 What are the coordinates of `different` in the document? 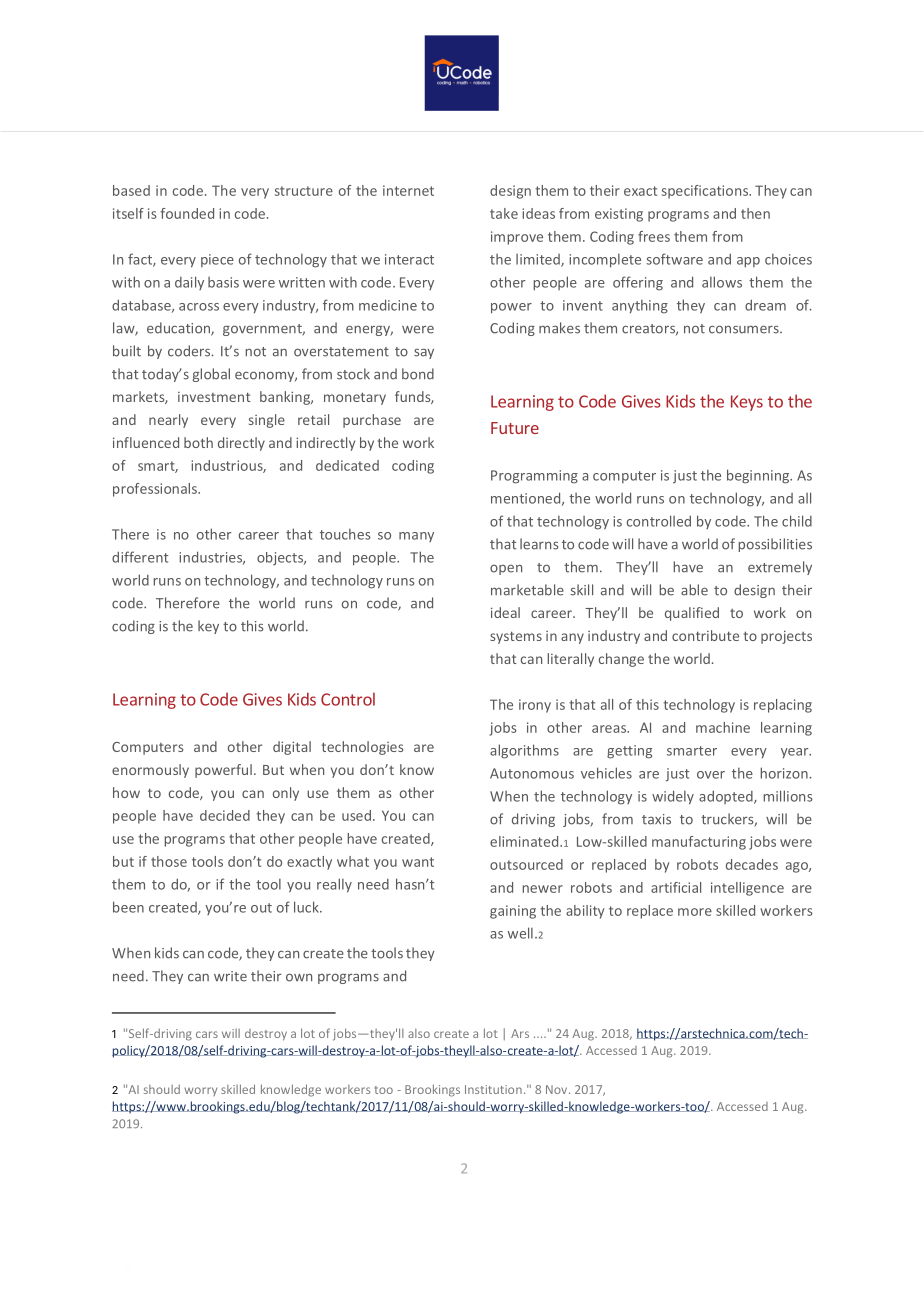 It's located at (140, 557).
